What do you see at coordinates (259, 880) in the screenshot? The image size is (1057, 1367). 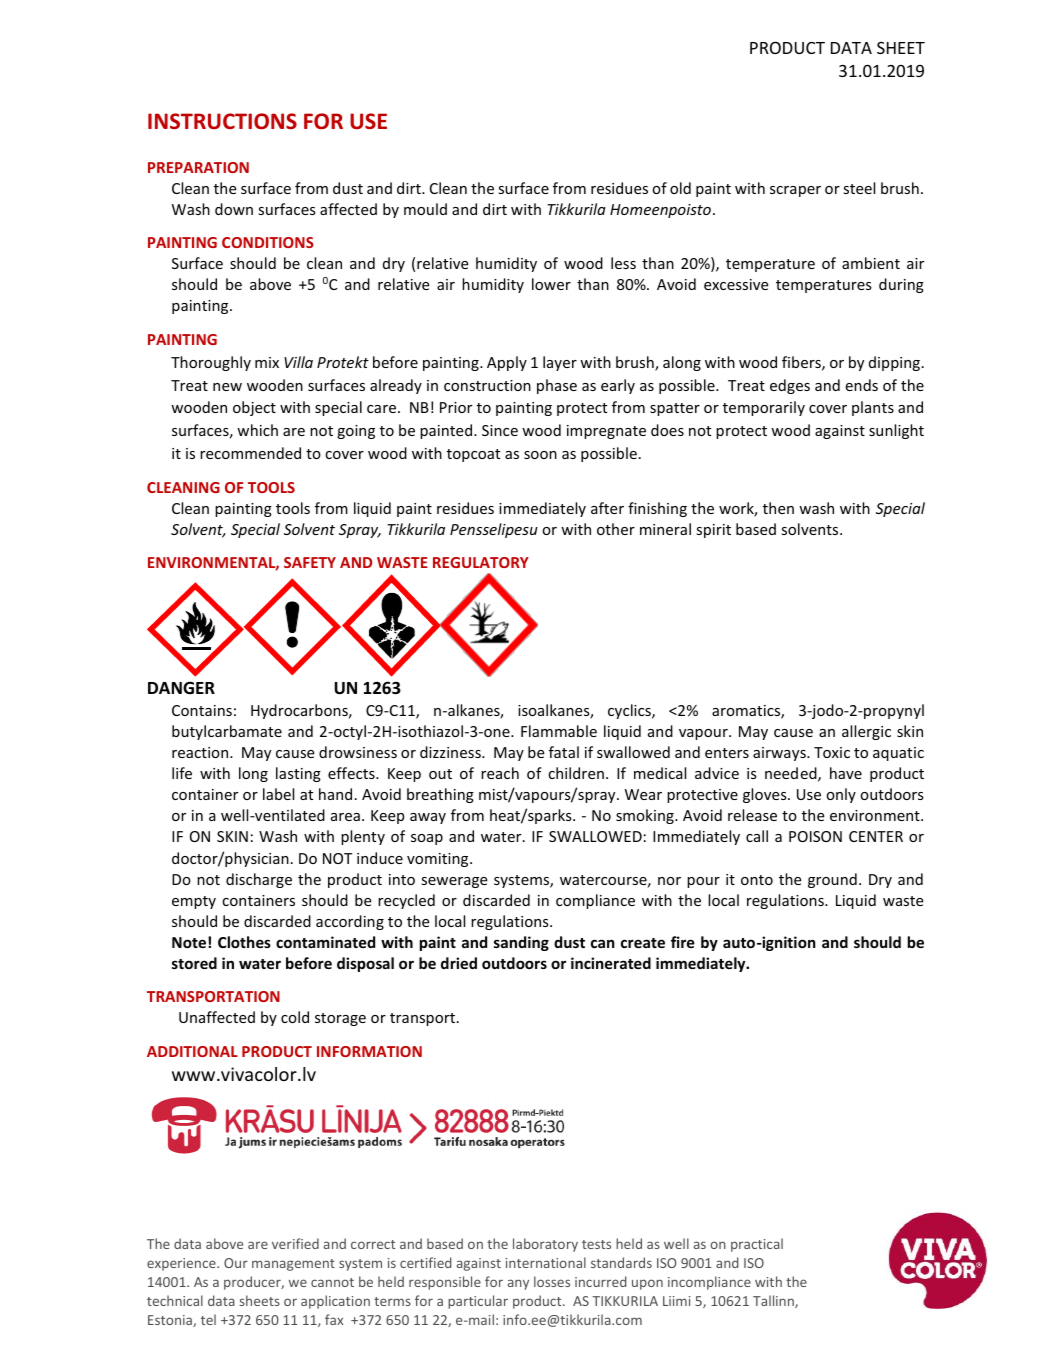 I see `discharge` at bounding box center [259, 880].
